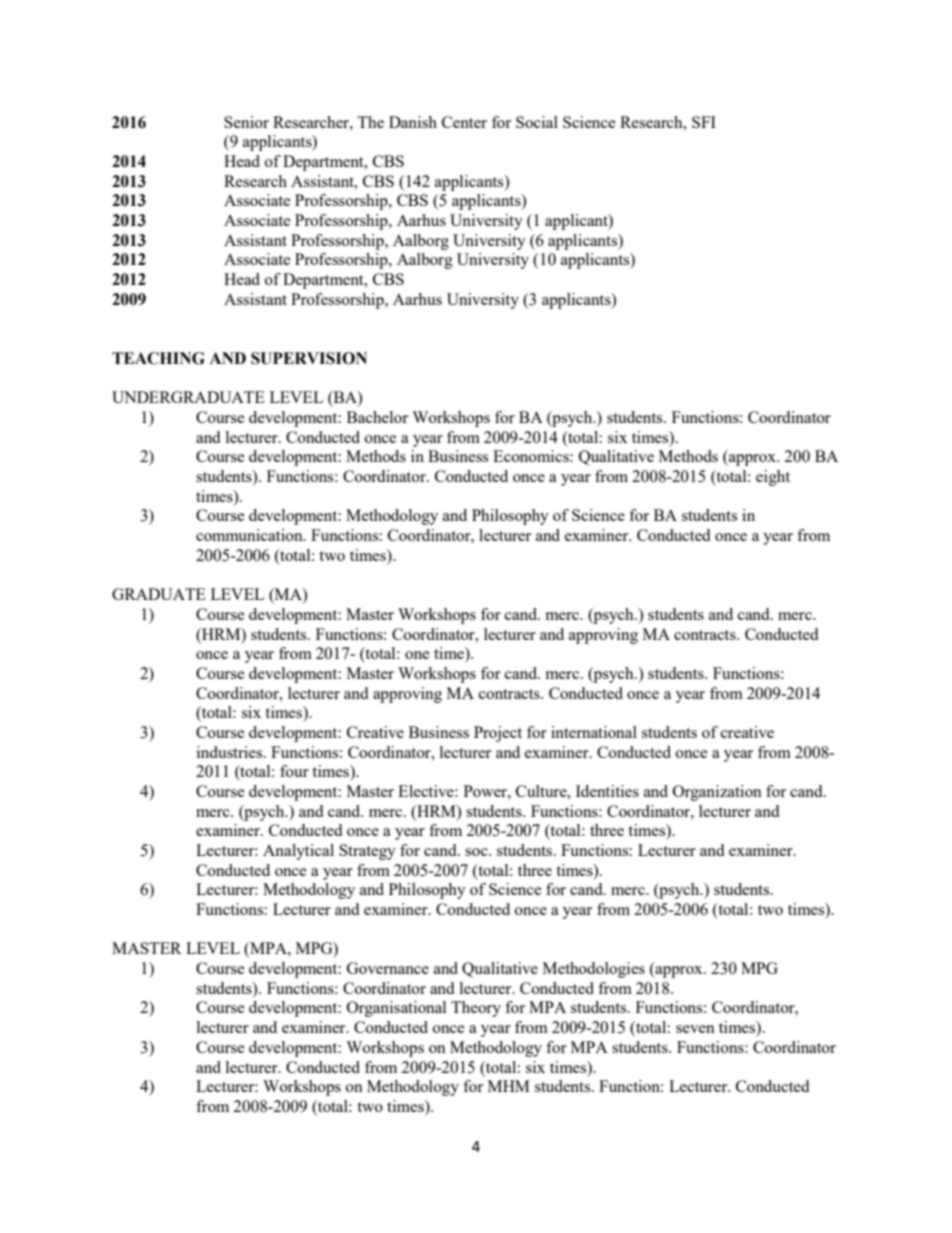 Image resolution: width=952 pixels, height=1233 pixels. I want to click on Organization, so click(717, 793).
